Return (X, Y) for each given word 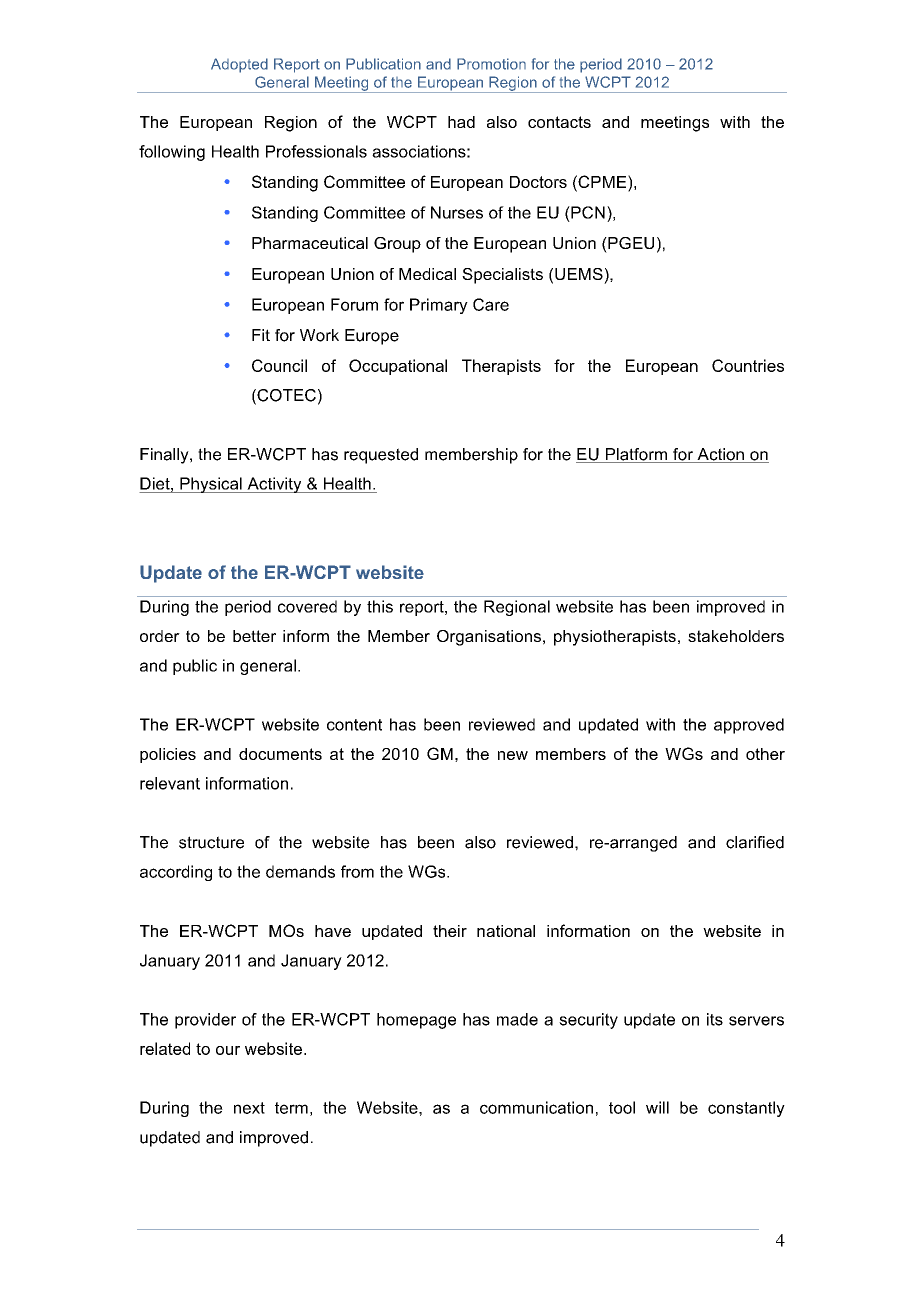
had (461, 122)
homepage (416, 1021)
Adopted (239, 65)
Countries (748, 365)
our (228, 1050)
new (513, 755)
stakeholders (736, 636)
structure (211, 842)
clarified (755, 842)
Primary (439, 306)
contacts (559, 122)
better (254, 636)
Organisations (489, 638)
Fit (261, 335)
